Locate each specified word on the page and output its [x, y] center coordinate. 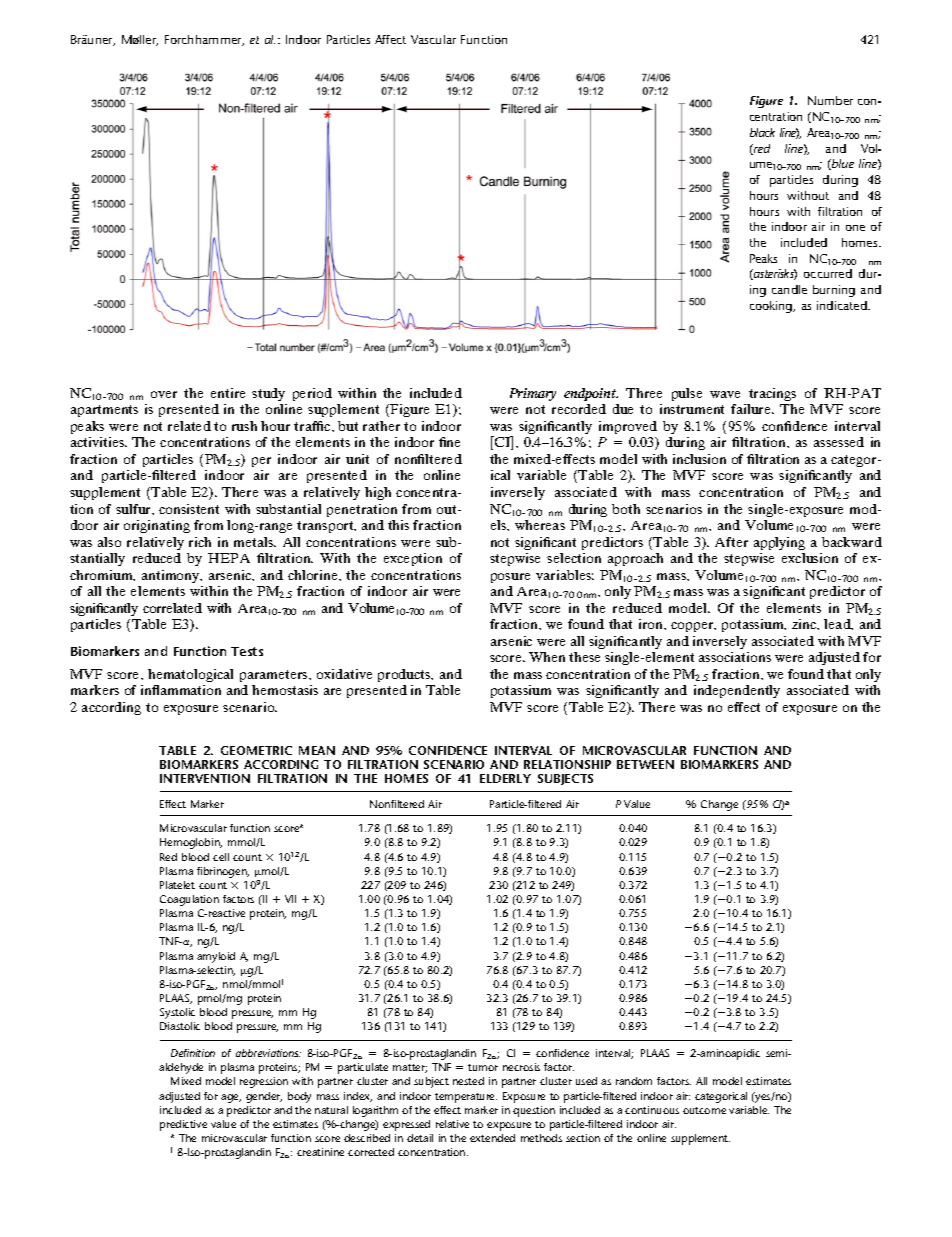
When [547, 657]
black [762, 132]
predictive [183, 1125]
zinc [805, 624]
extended [492, 1138]
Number [830, 100]
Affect [390, 39]
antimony [172, 576]
